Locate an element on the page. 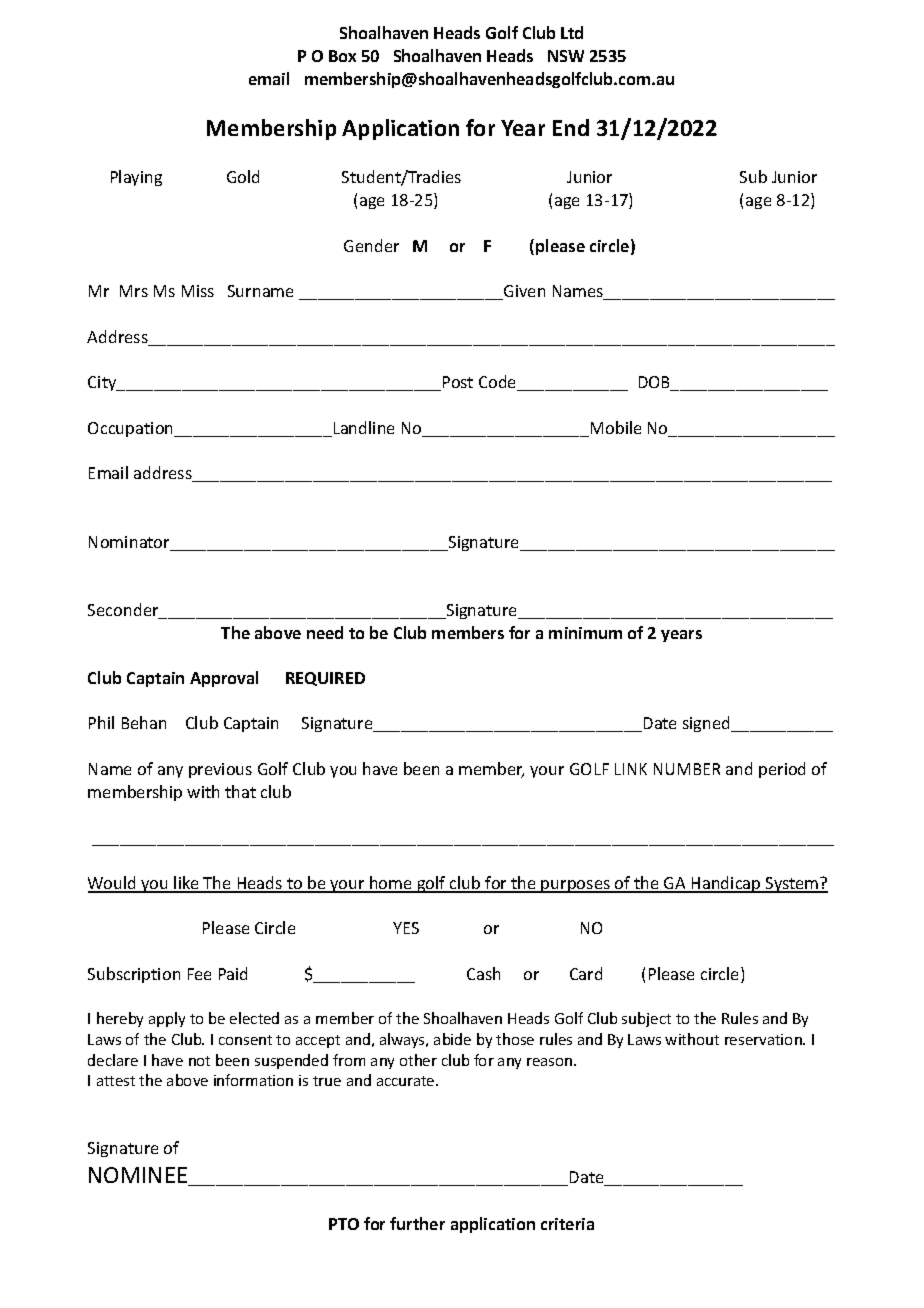  need is located at coordinates (325, 632).
